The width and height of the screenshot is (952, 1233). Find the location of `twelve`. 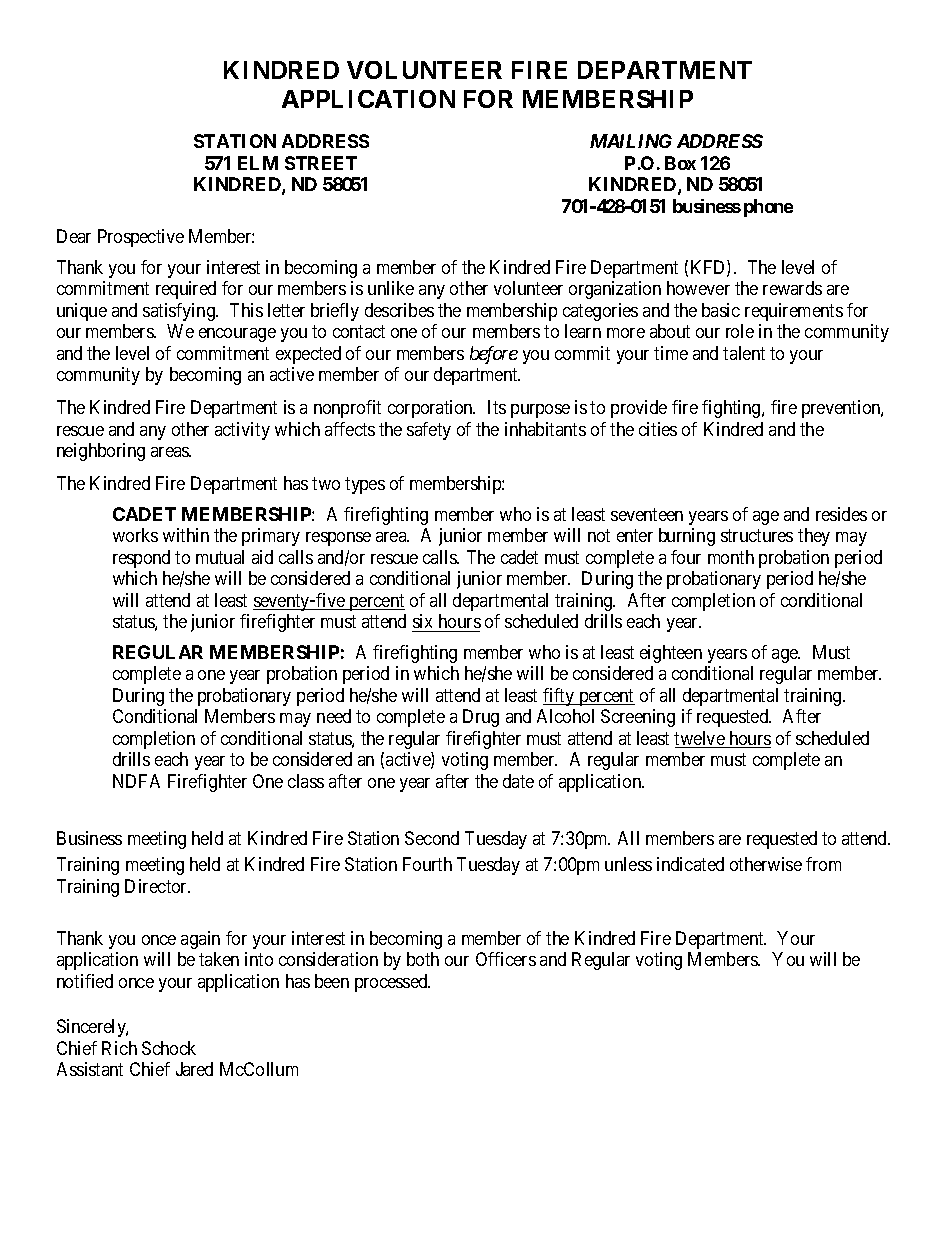

twelve is located at coordinates (700, 739).
